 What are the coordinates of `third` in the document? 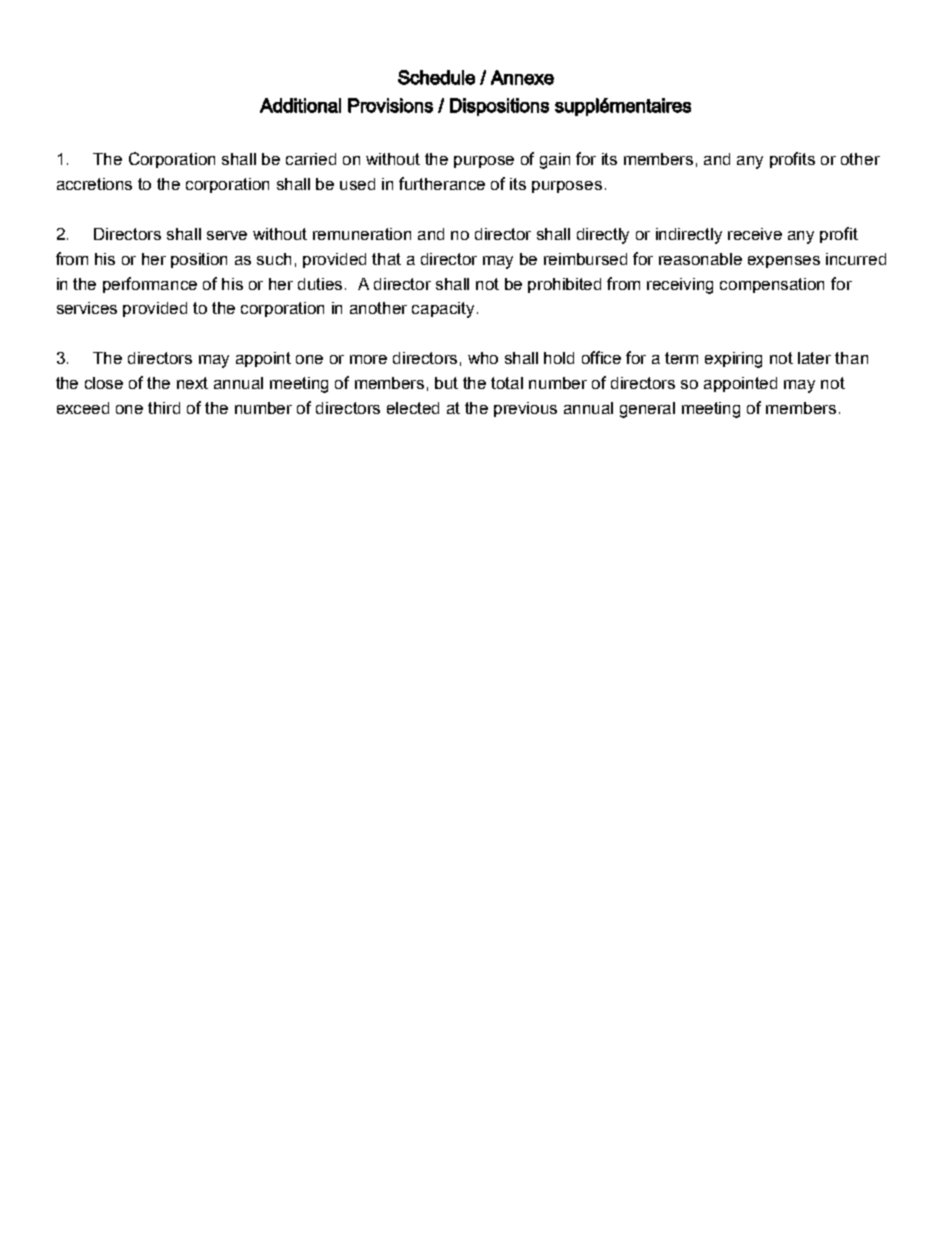 It's located at (164, 408).
